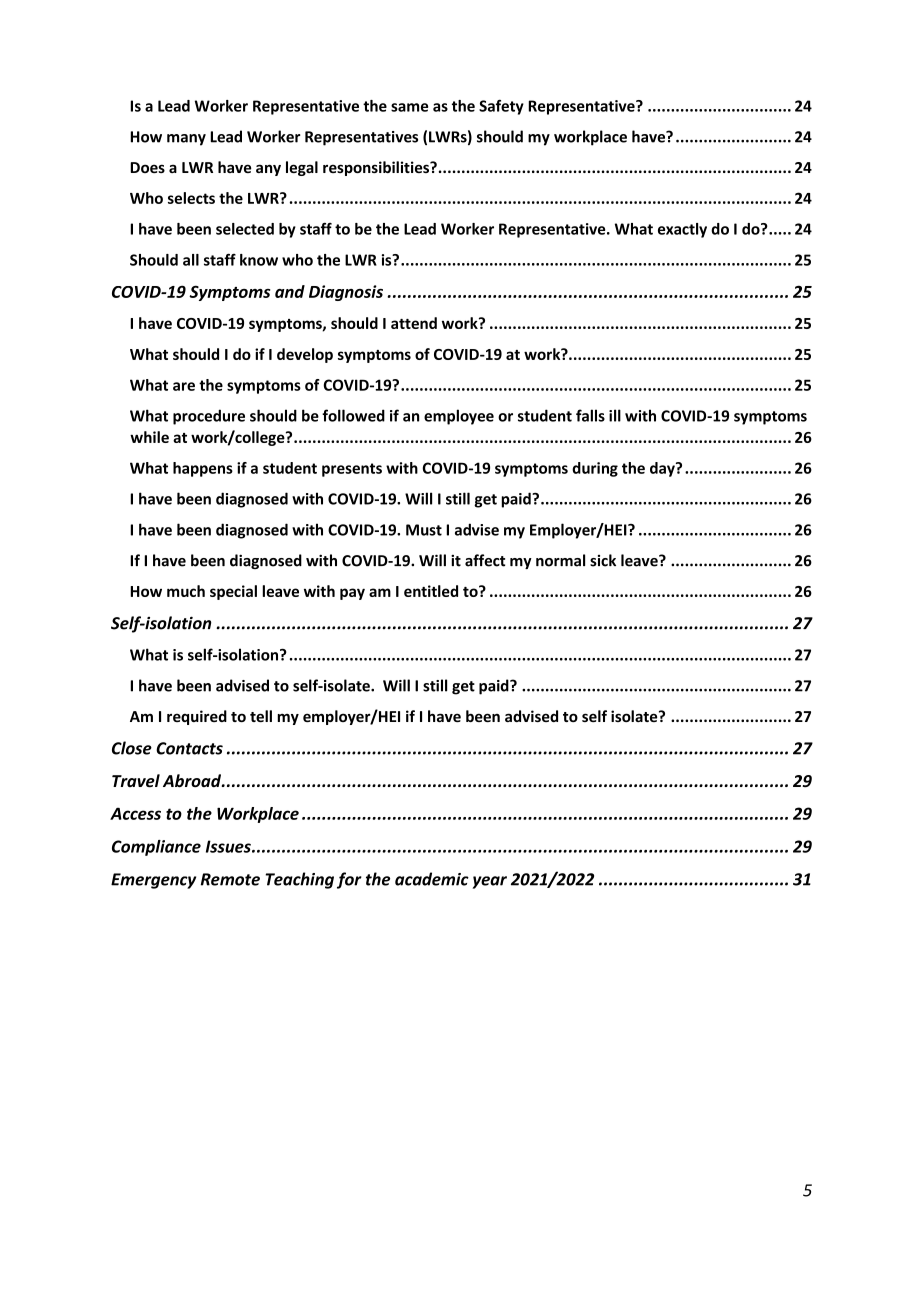  I want to click on same, so click(409, 107).
